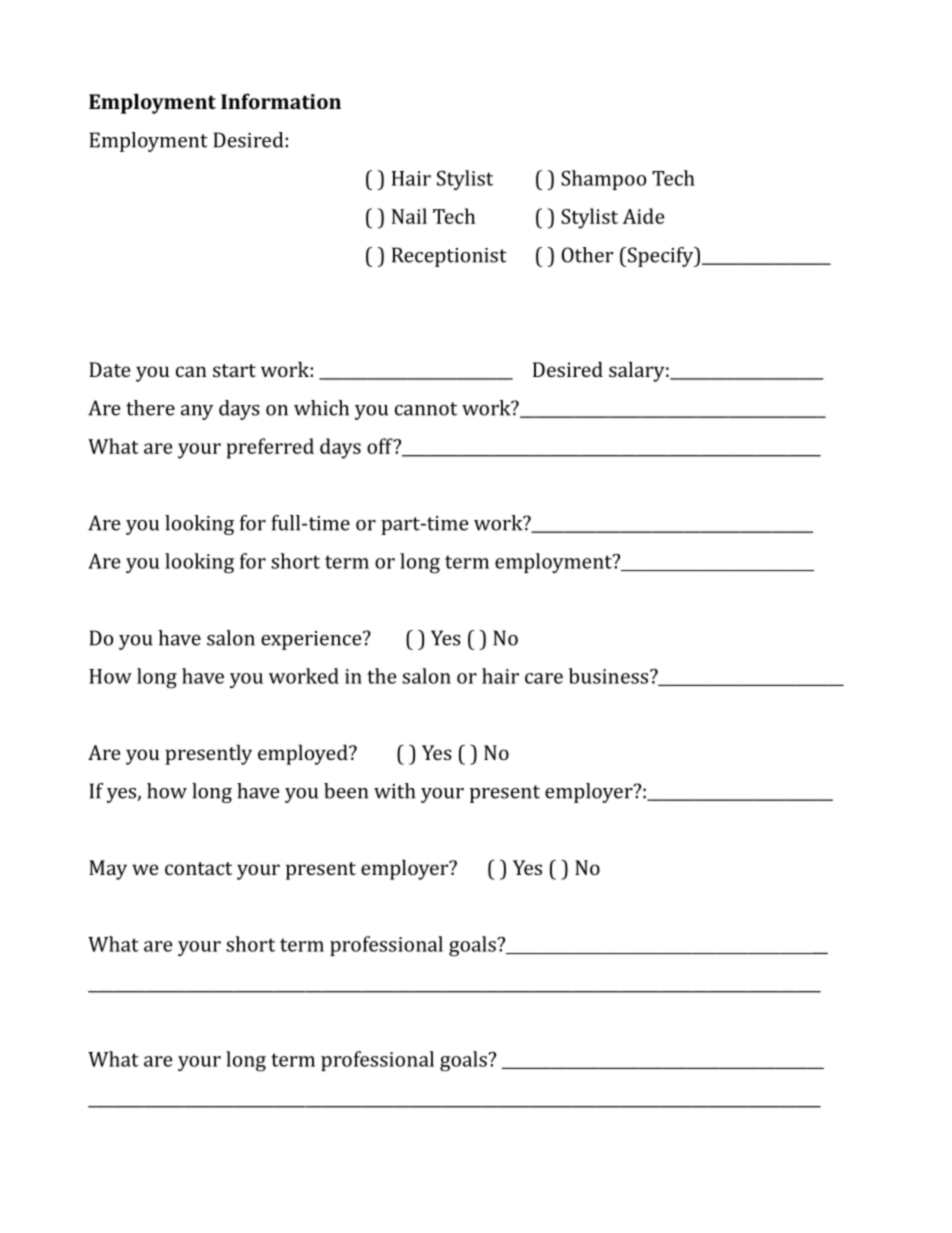  I want to click on Shampoo, so click(603, 180).
